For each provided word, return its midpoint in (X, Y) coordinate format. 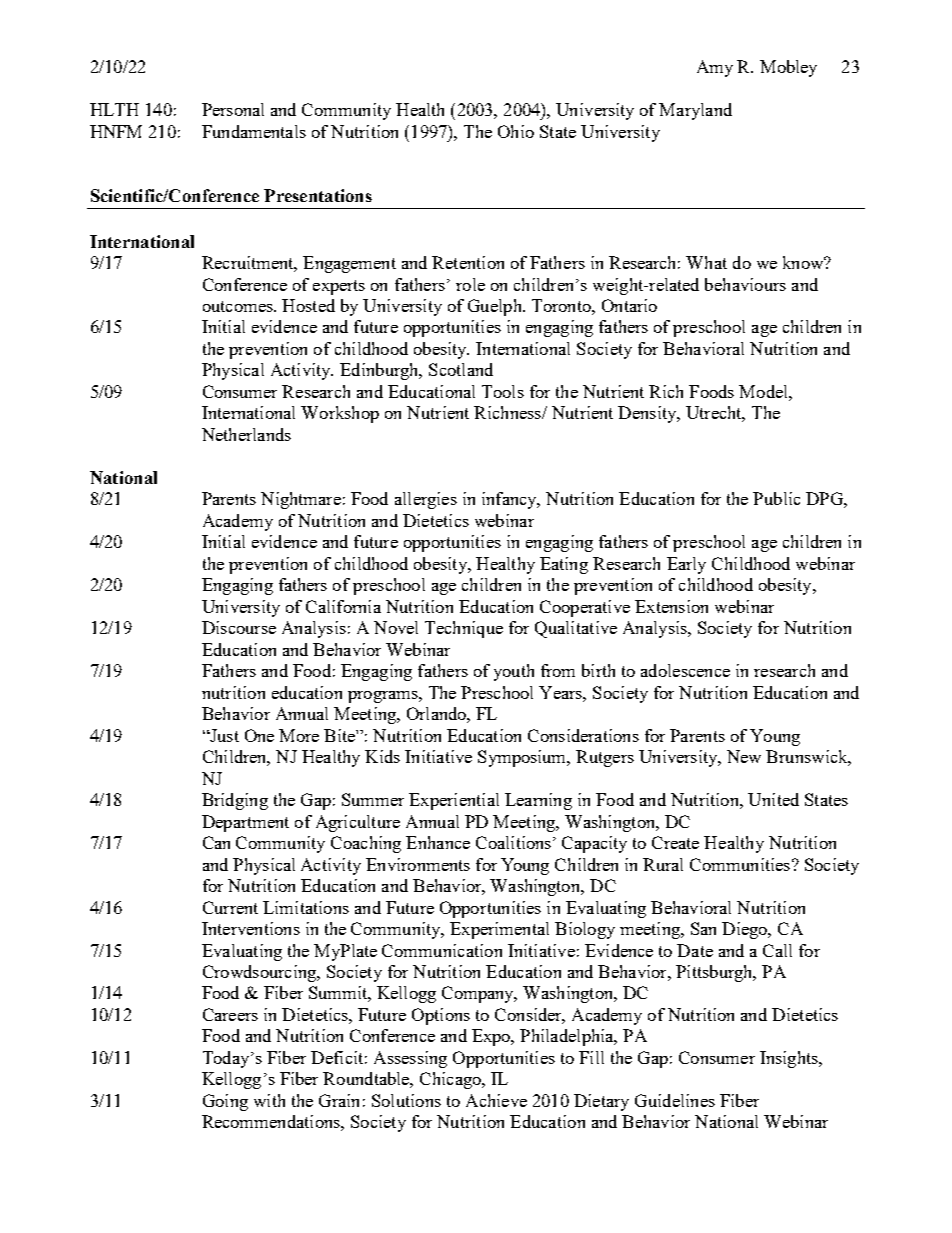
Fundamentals (254, 131)
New (744, 756)
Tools (503, 391)
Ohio (516, 131)
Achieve (496, 1100)
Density (648, 414)
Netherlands (246, 434)
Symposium (523, 758)
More (299, 735)
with (269, 1100)
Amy (715, 68)
